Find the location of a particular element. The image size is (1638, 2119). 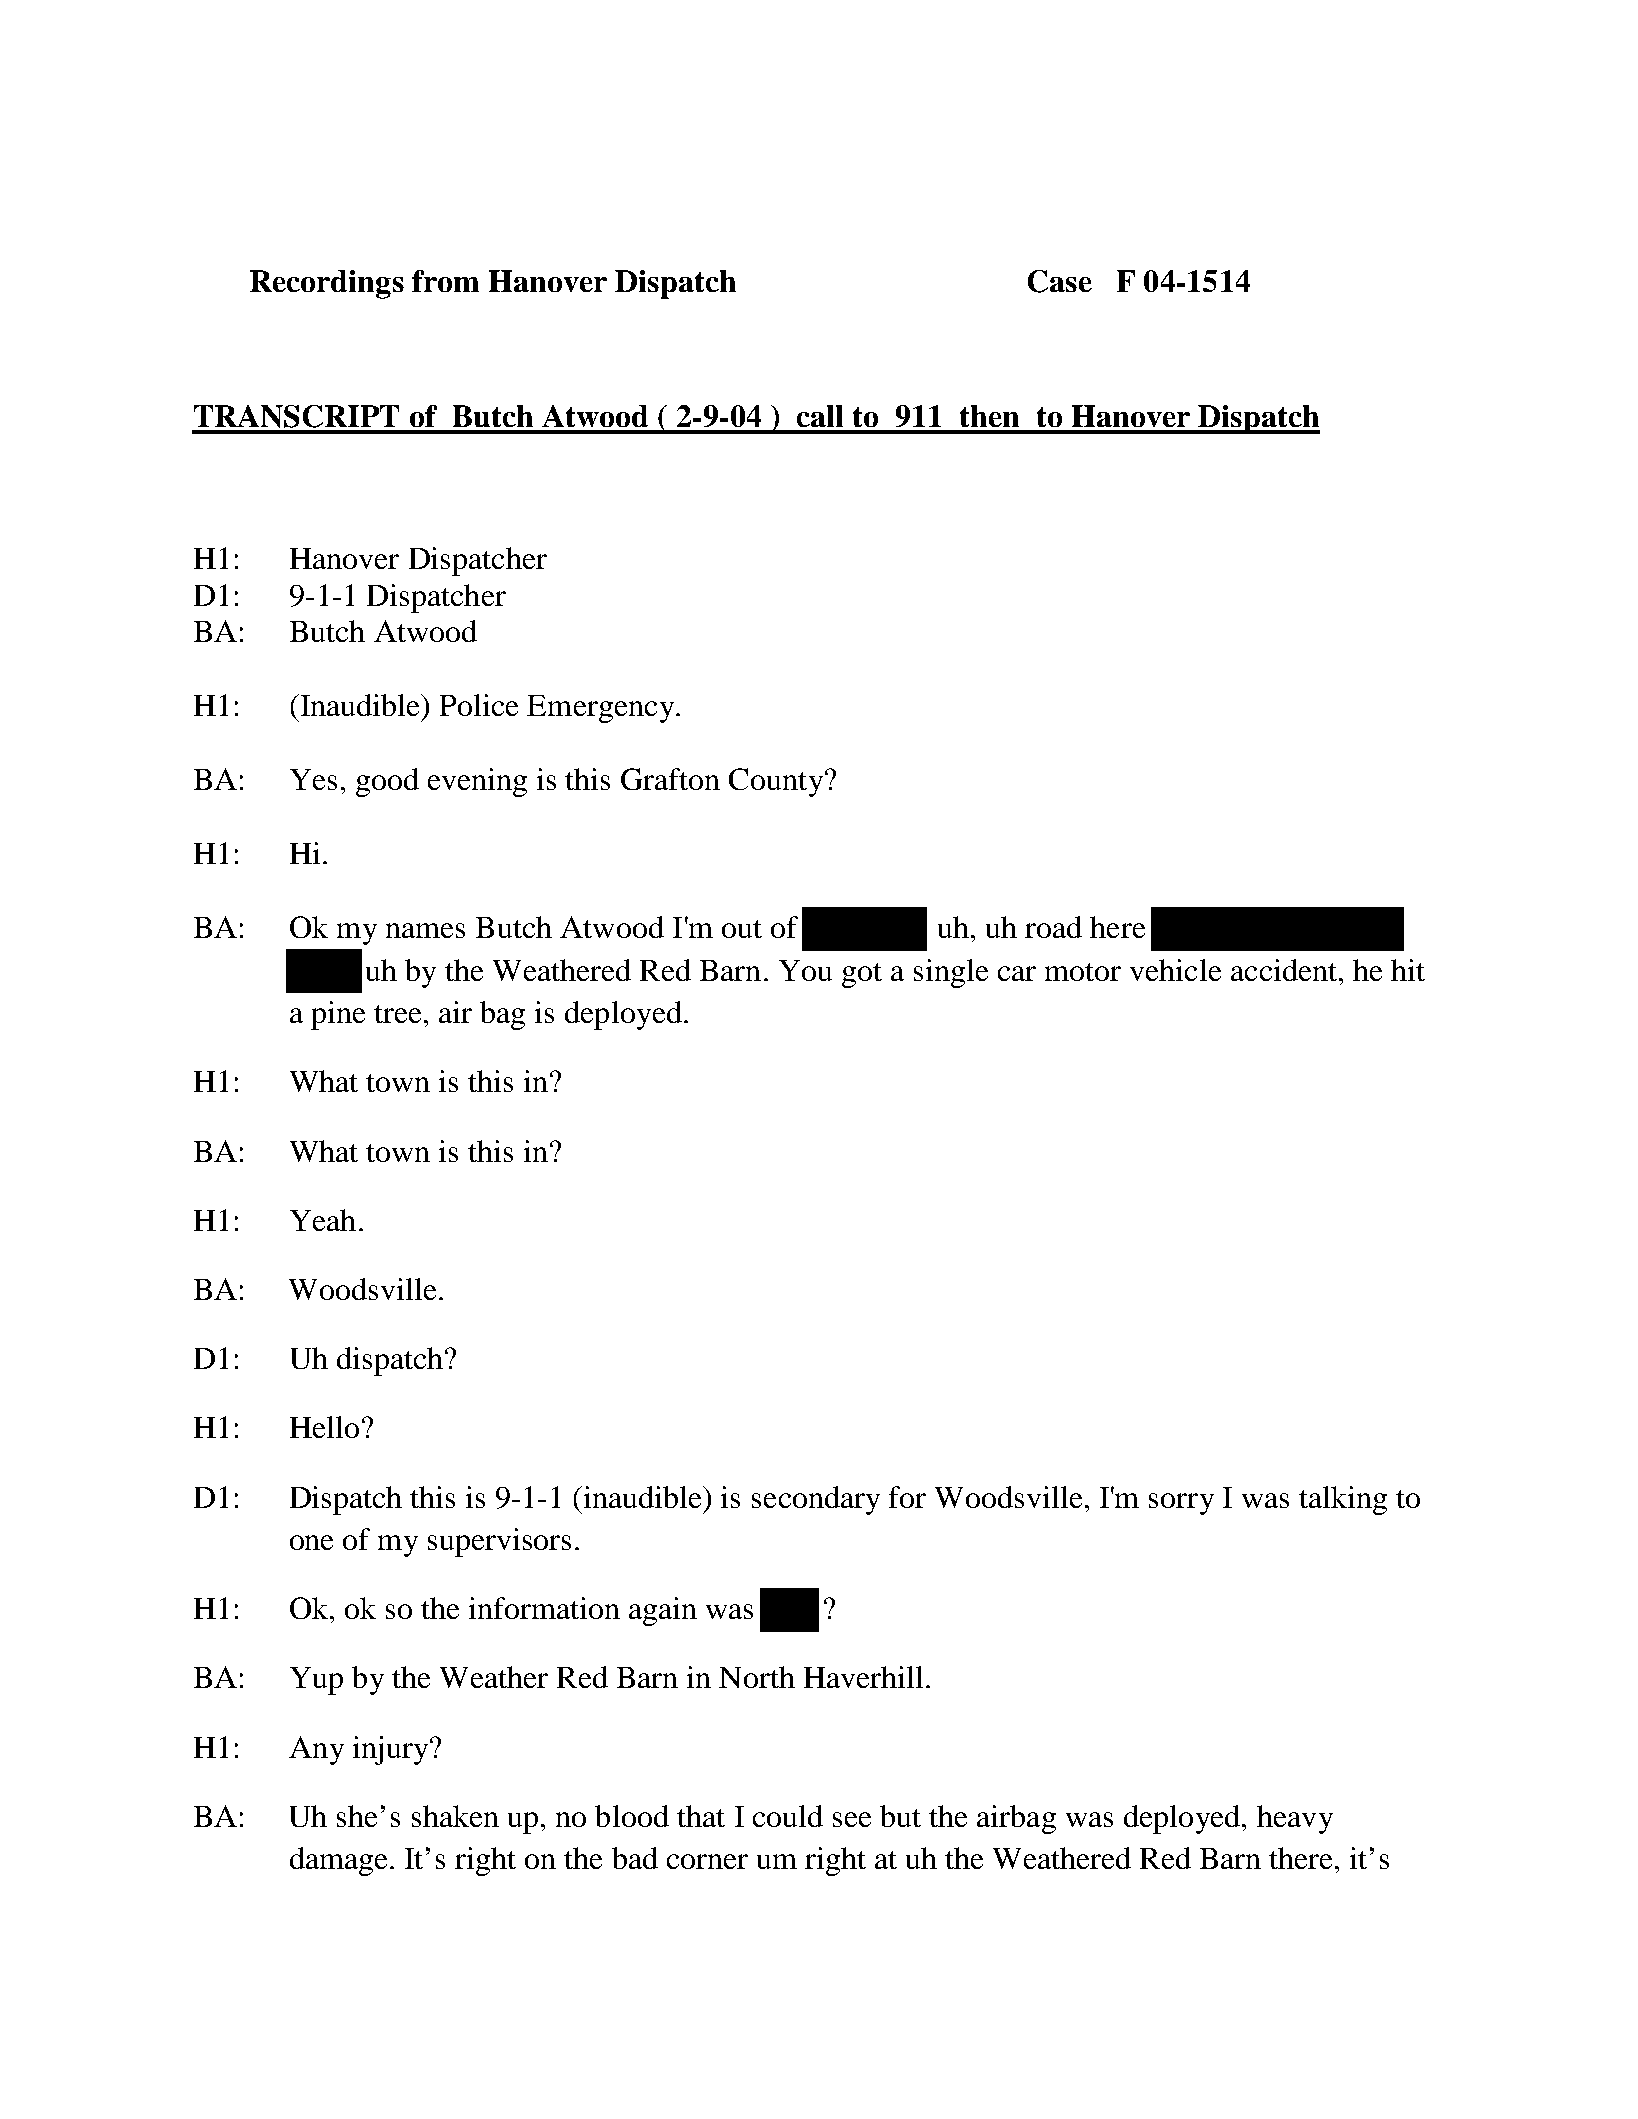

Case is located at coordinates (1060, 281).
